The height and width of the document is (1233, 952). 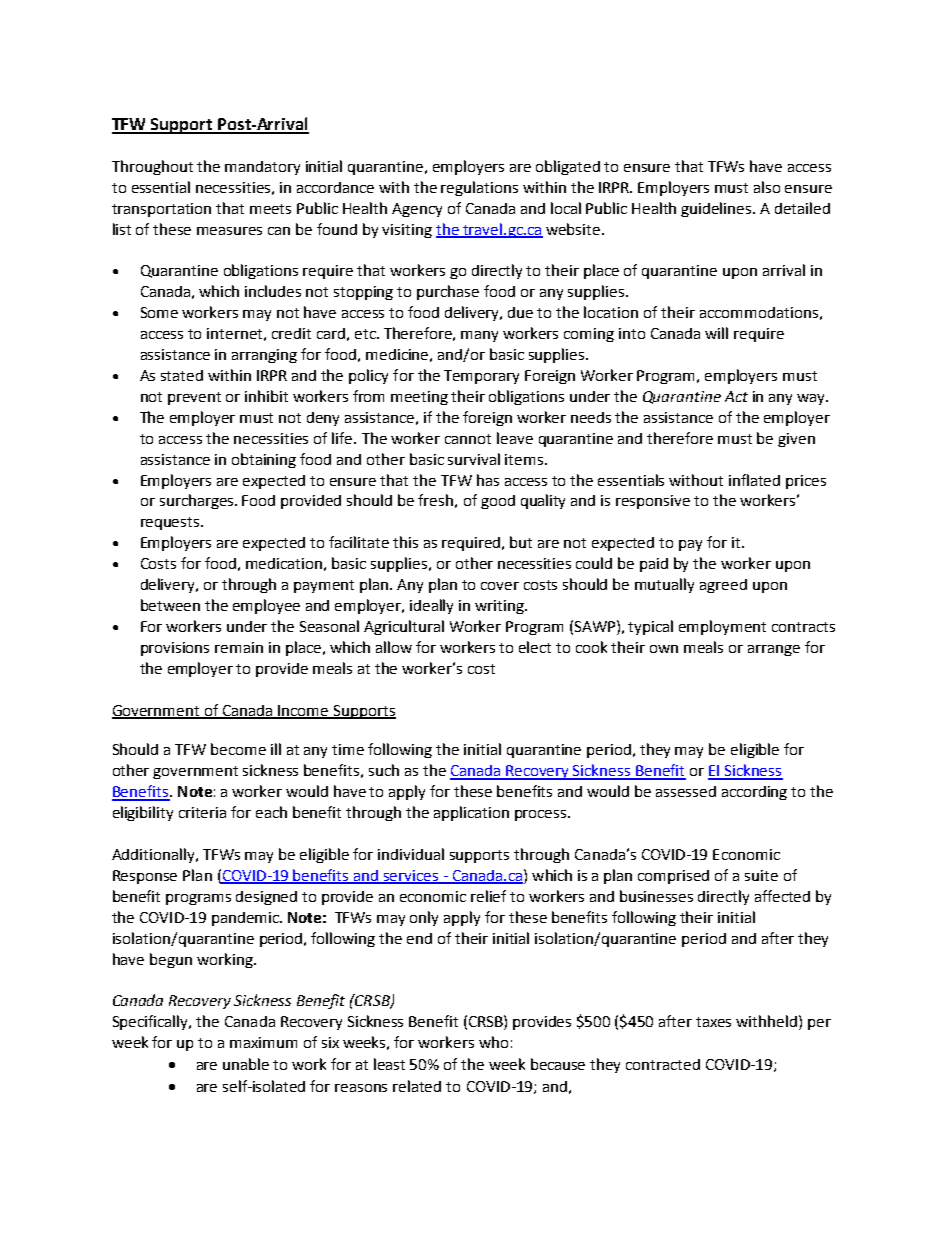 What do you see at coordinates (500, 607) in the document?
I see `writing` at bounding box center [500, 607].
